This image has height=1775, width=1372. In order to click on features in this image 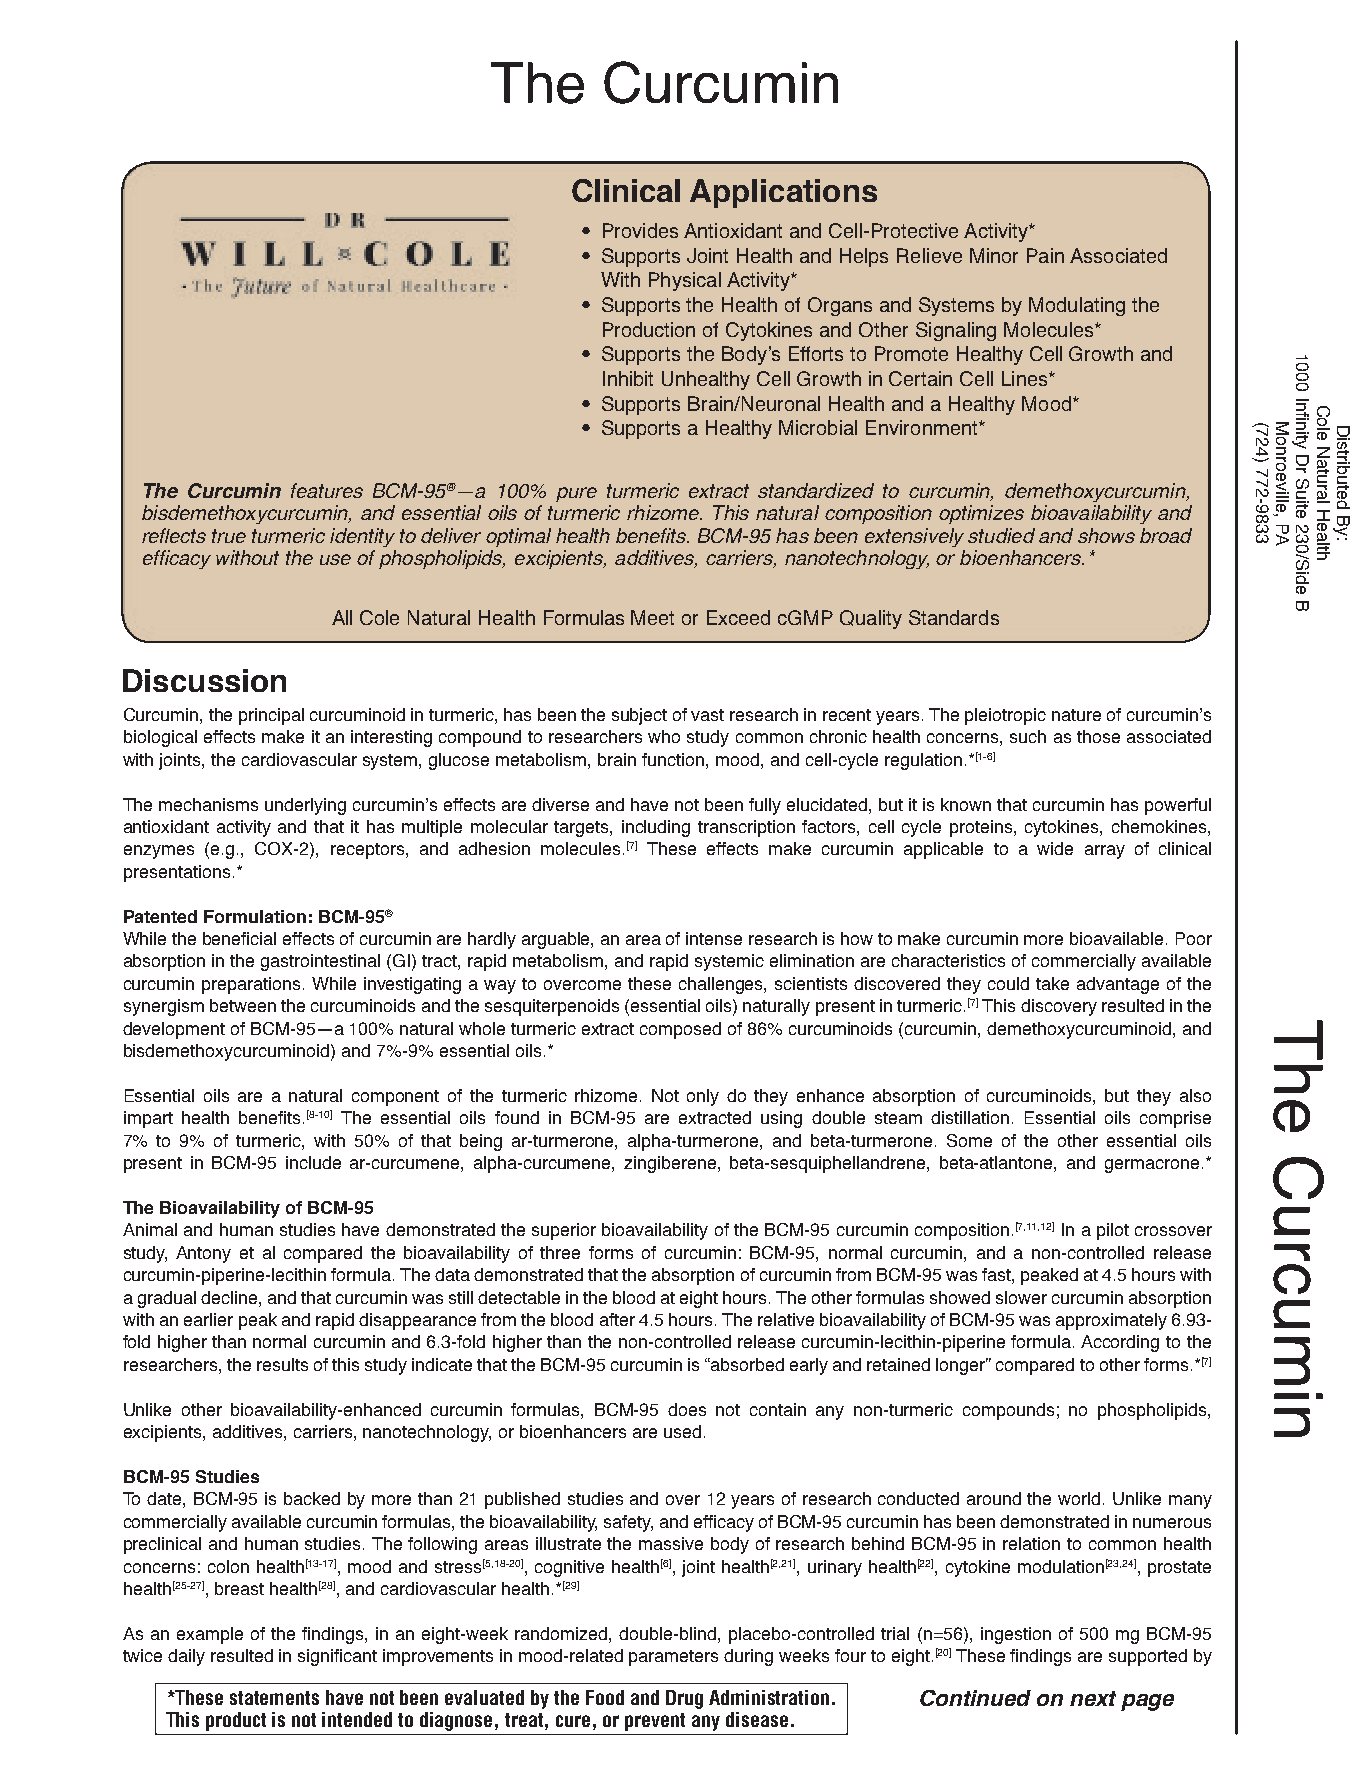, I will do `click(327, 490)`.
